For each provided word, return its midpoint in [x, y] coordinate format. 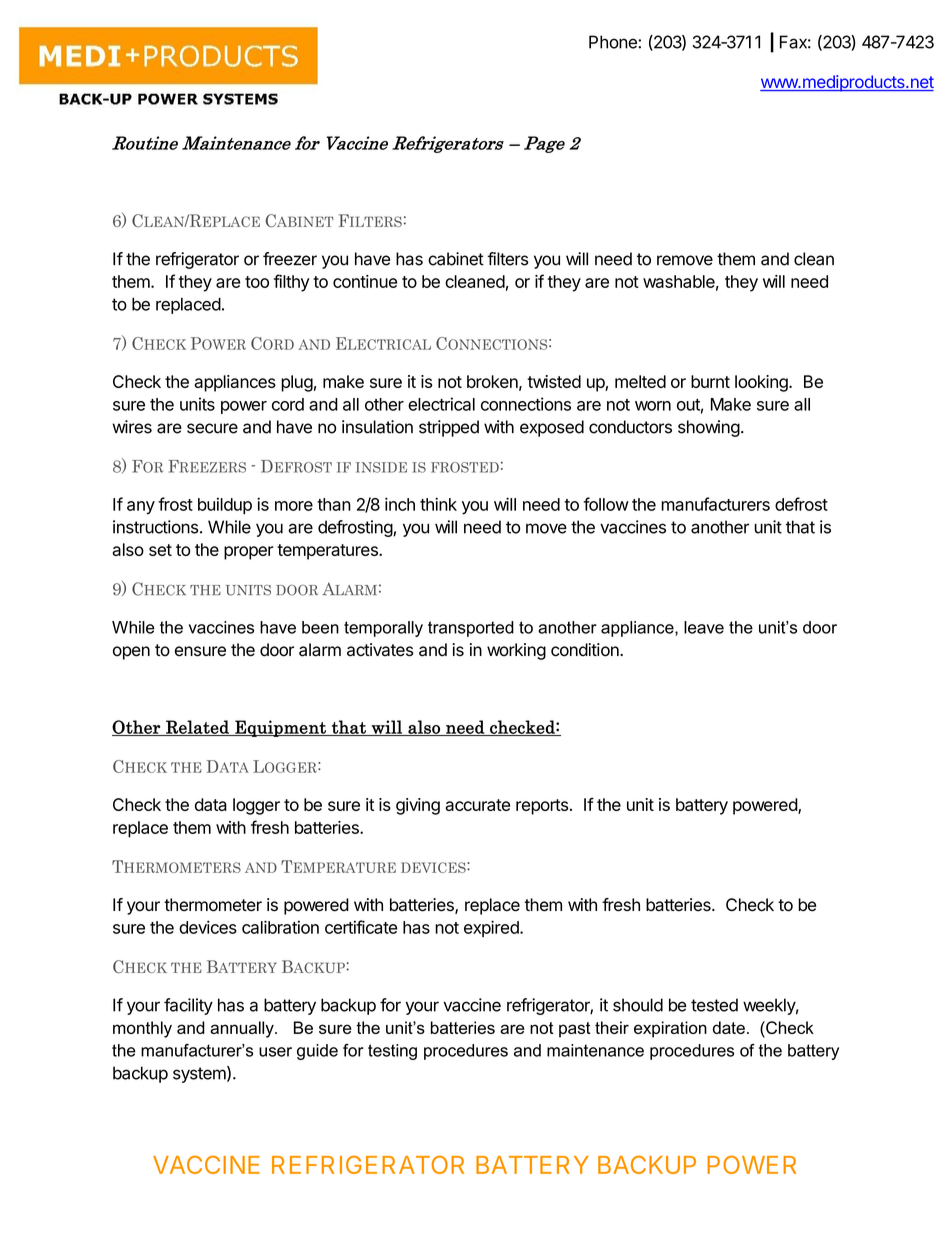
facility [188, 1006]
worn [653, 406]
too [257, 282]
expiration [670, 1029]
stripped [449, 428]
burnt [710, 381]
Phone [614, 42]
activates [380, 650]
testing [392, 1052]
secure [212, 428]
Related [197, 728]
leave [704, 627]
